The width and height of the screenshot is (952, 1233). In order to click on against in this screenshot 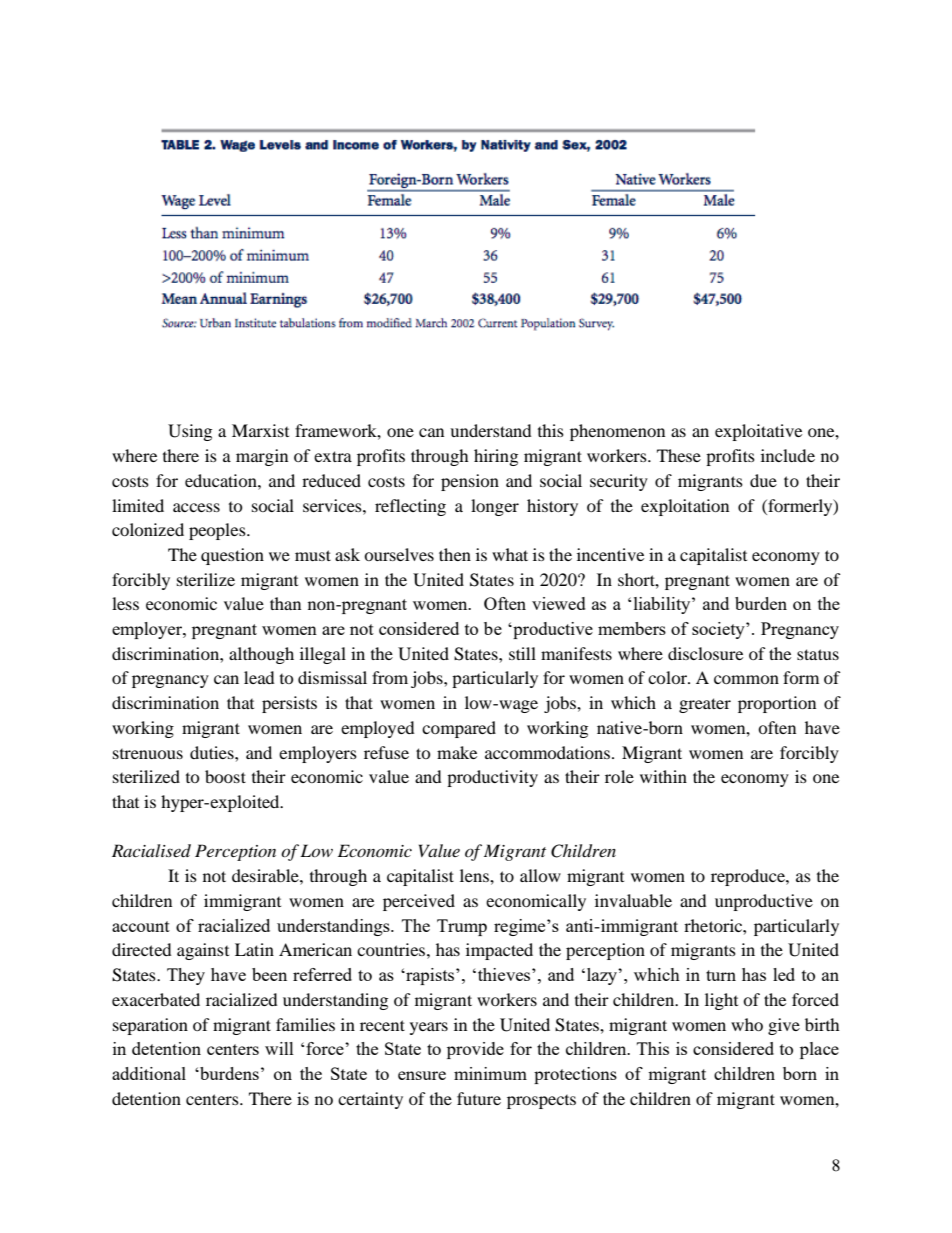, I will do `click(203, 951)`.
